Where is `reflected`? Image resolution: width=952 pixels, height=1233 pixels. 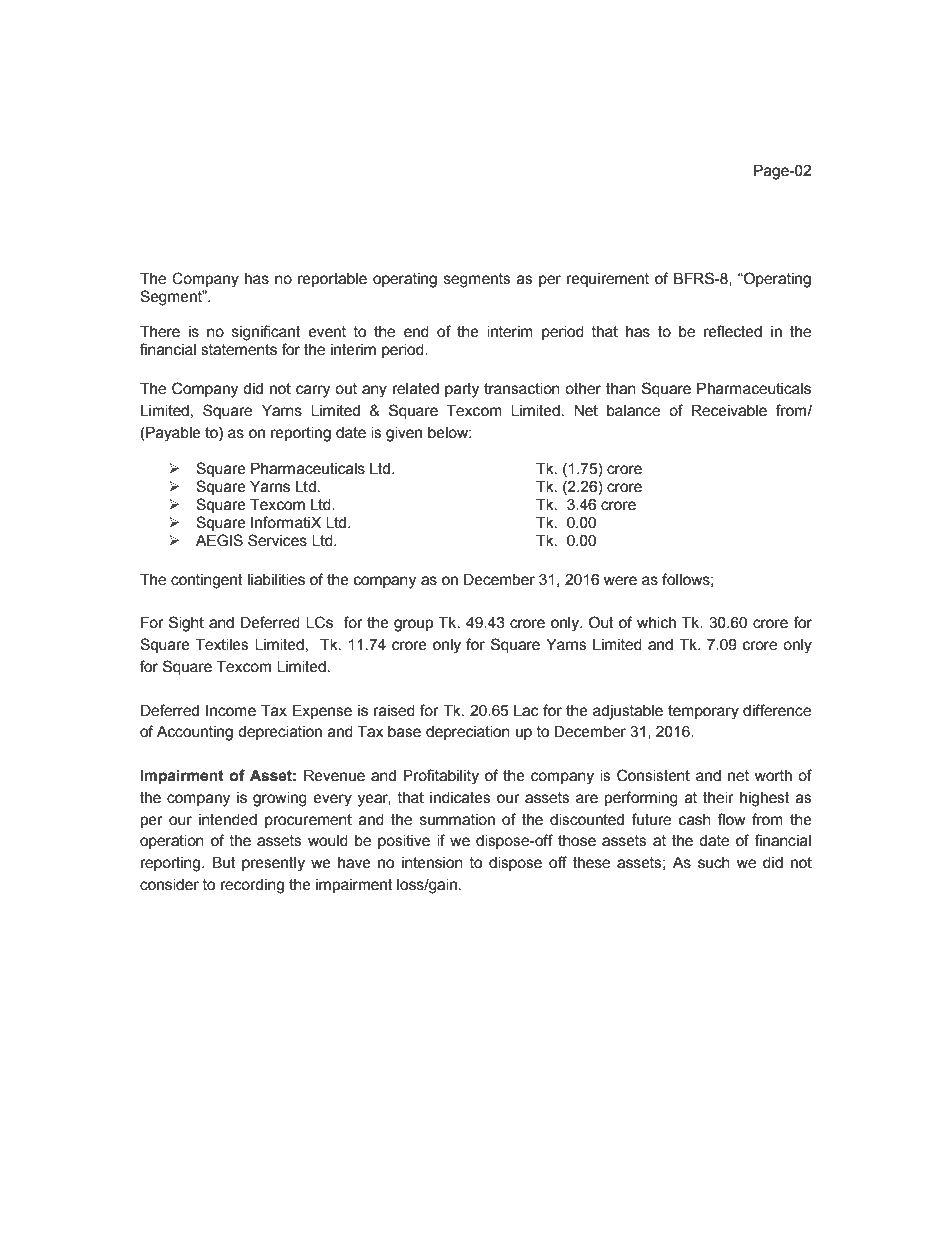 reflected is located at coordinates (733, 331).
